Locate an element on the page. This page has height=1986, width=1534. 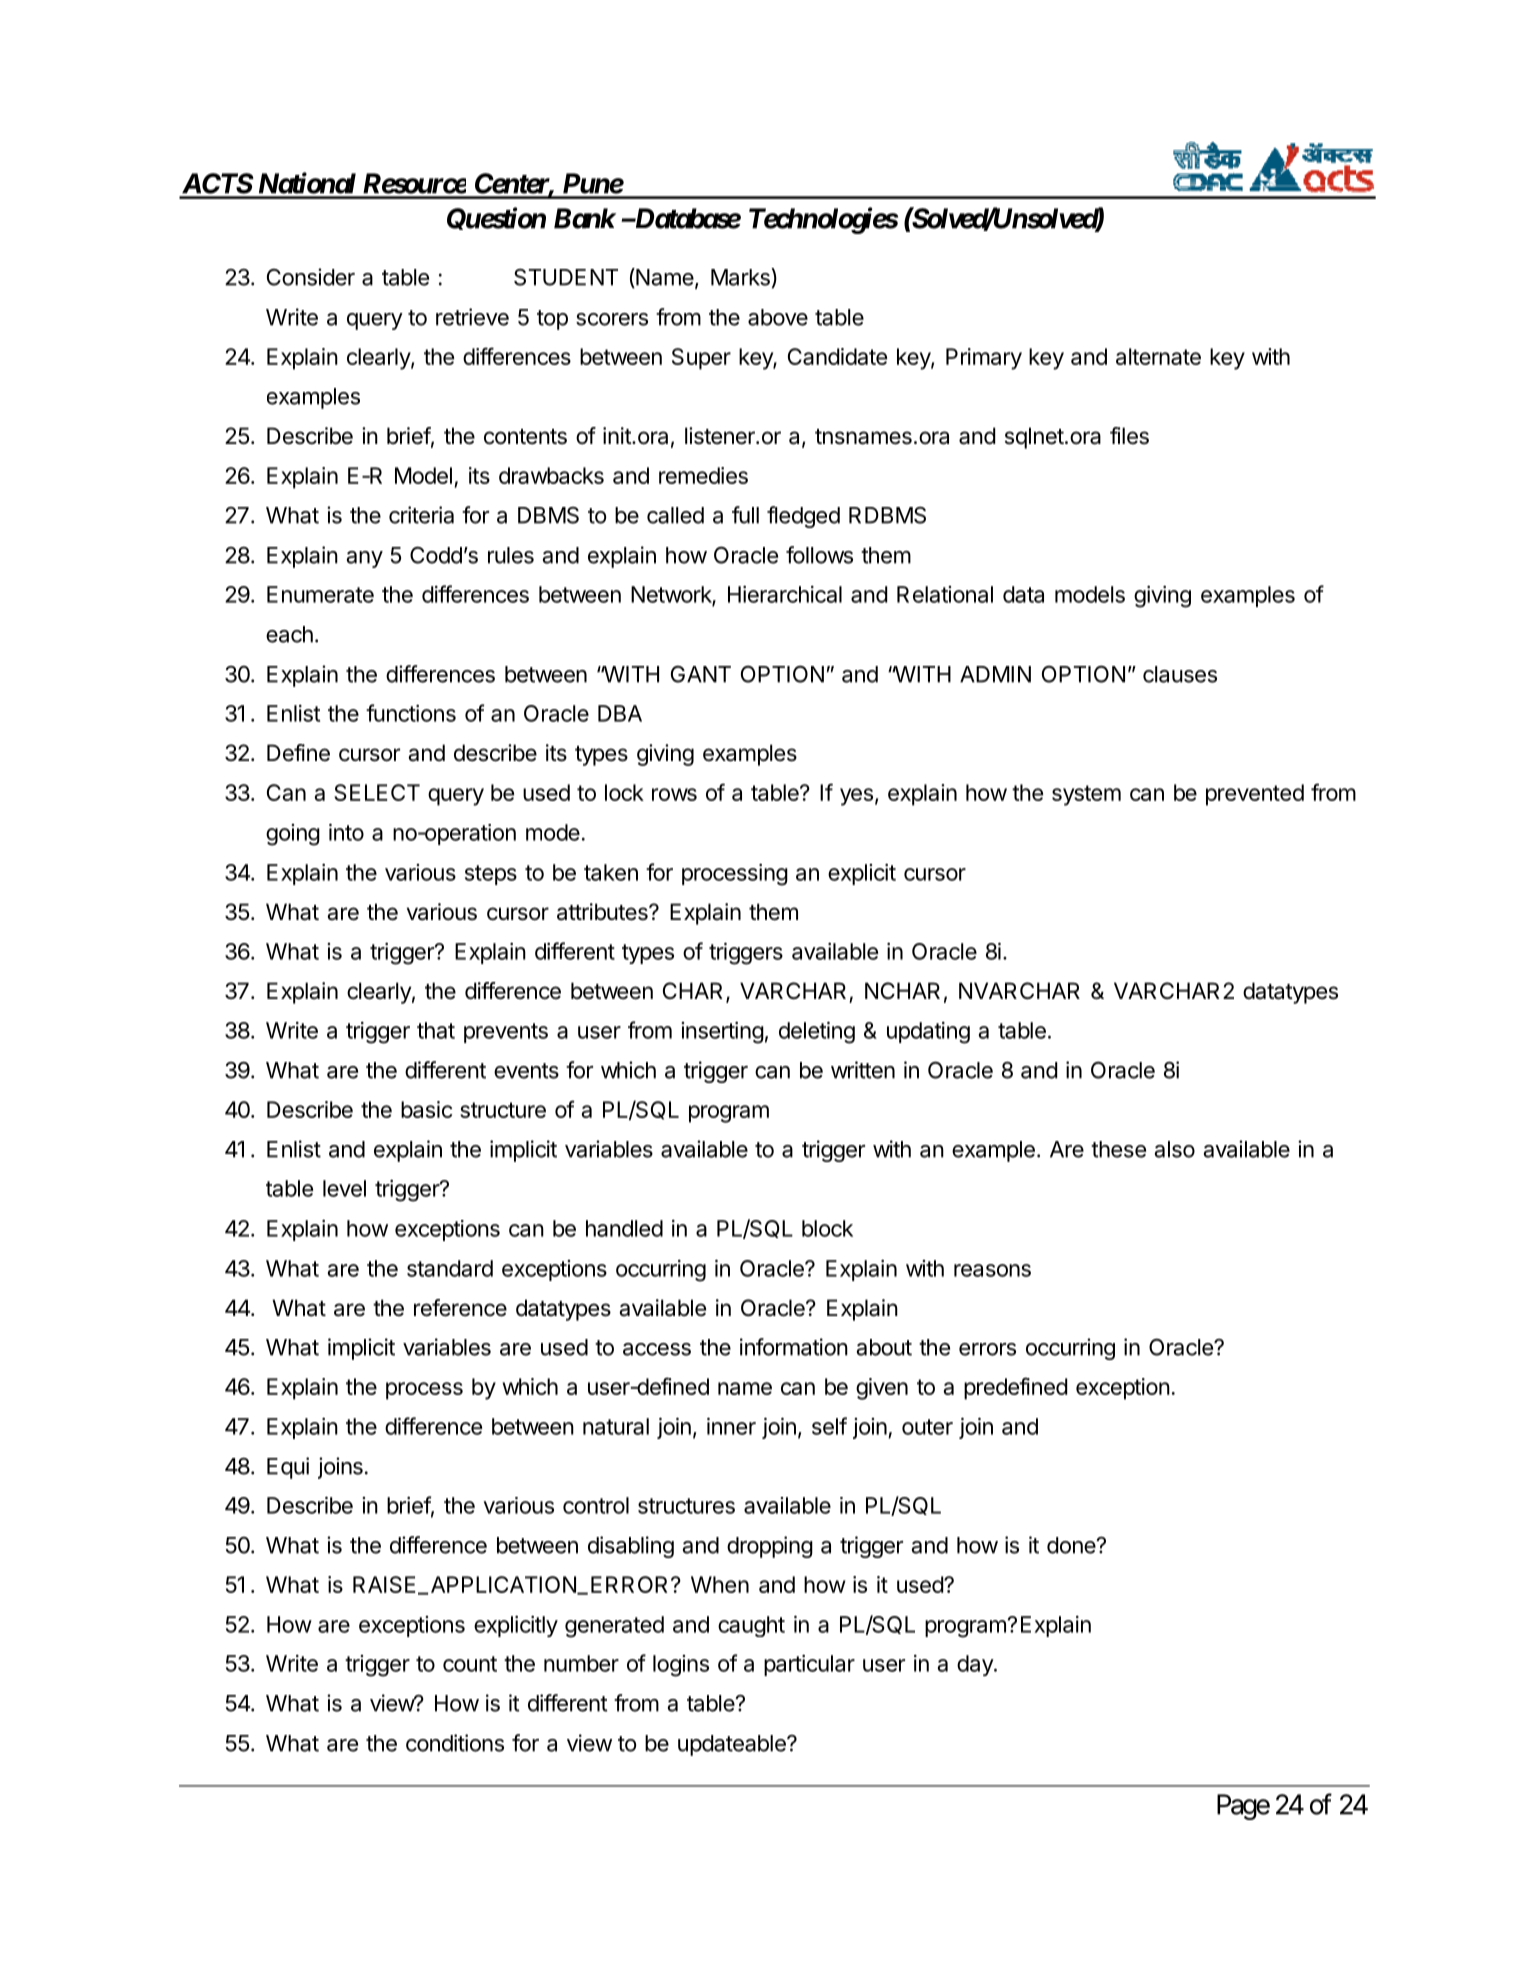
Marks is located at coordinates (741, 277).
